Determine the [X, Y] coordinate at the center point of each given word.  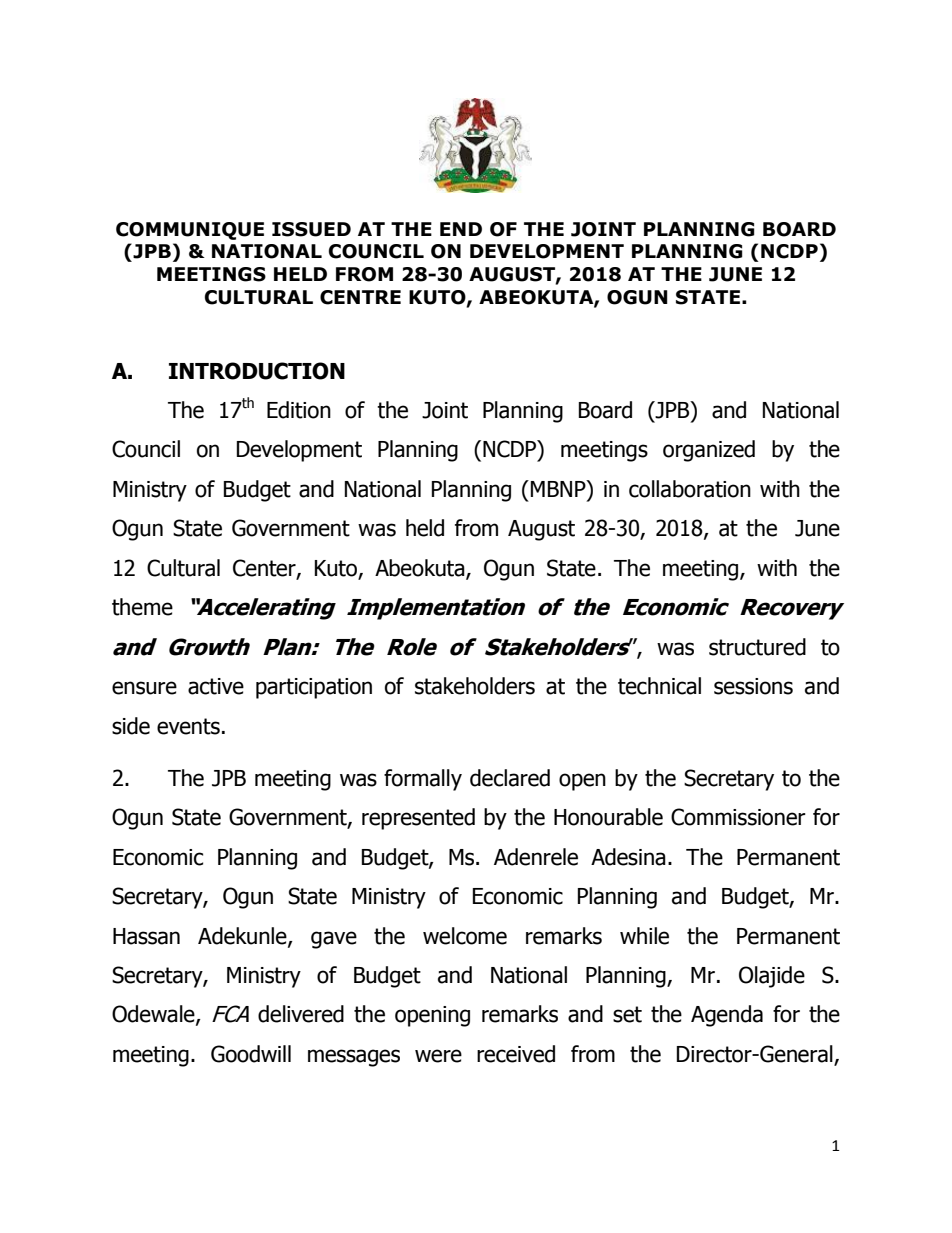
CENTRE [360, 297]
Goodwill [251, 1054]
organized [709, 451]
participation [314, 688]
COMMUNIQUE [190, 231]
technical [659, 686]
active [216, 686]
